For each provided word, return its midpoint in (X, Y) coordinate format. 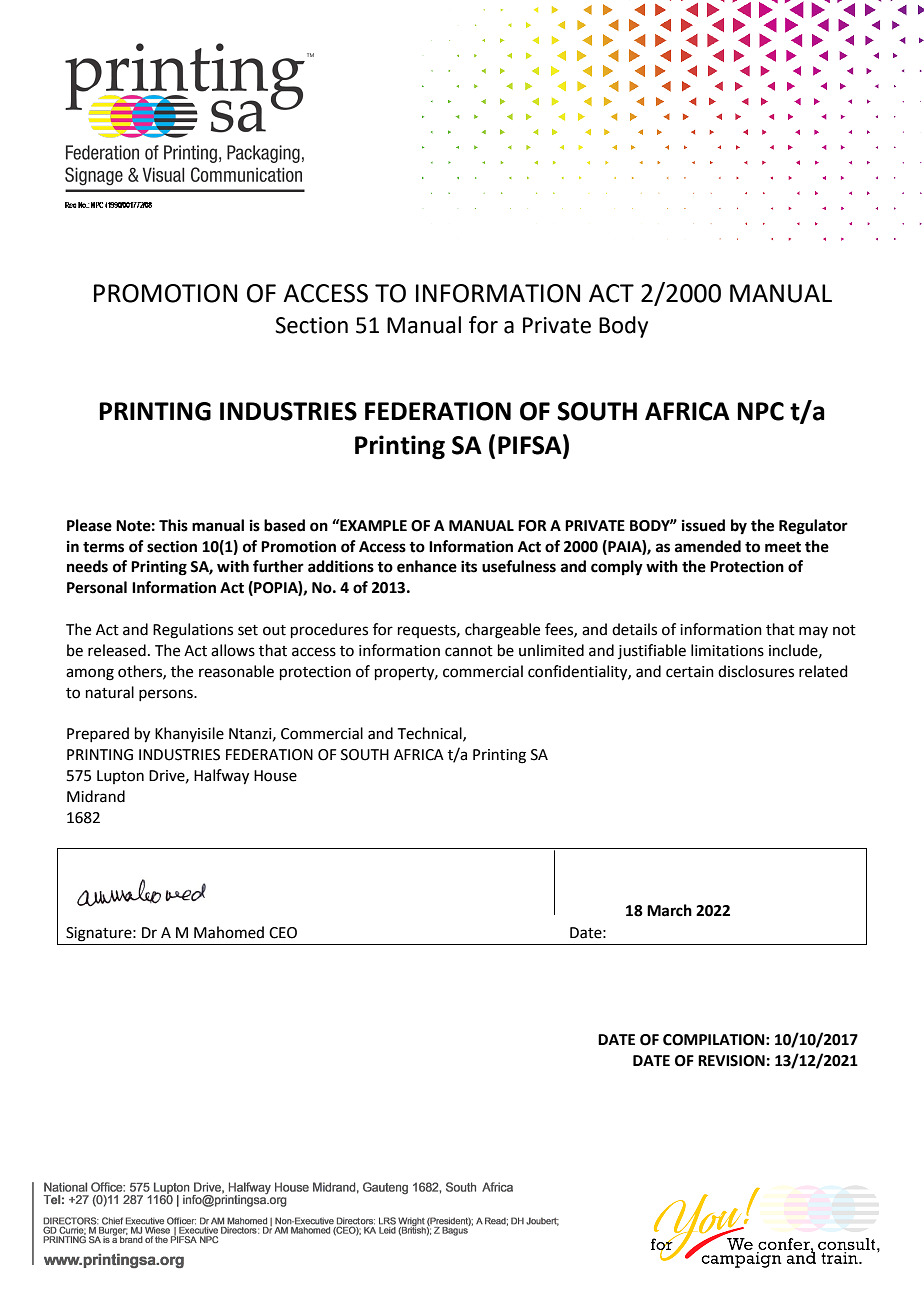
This (173, 525)
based (284, 525)
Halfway (221, 777)
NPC (760, 411)
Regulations (193, 631)
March (669, 910)
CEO (283, 933)
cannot (469, 651)
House (275, 776)
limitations (727, 650)
